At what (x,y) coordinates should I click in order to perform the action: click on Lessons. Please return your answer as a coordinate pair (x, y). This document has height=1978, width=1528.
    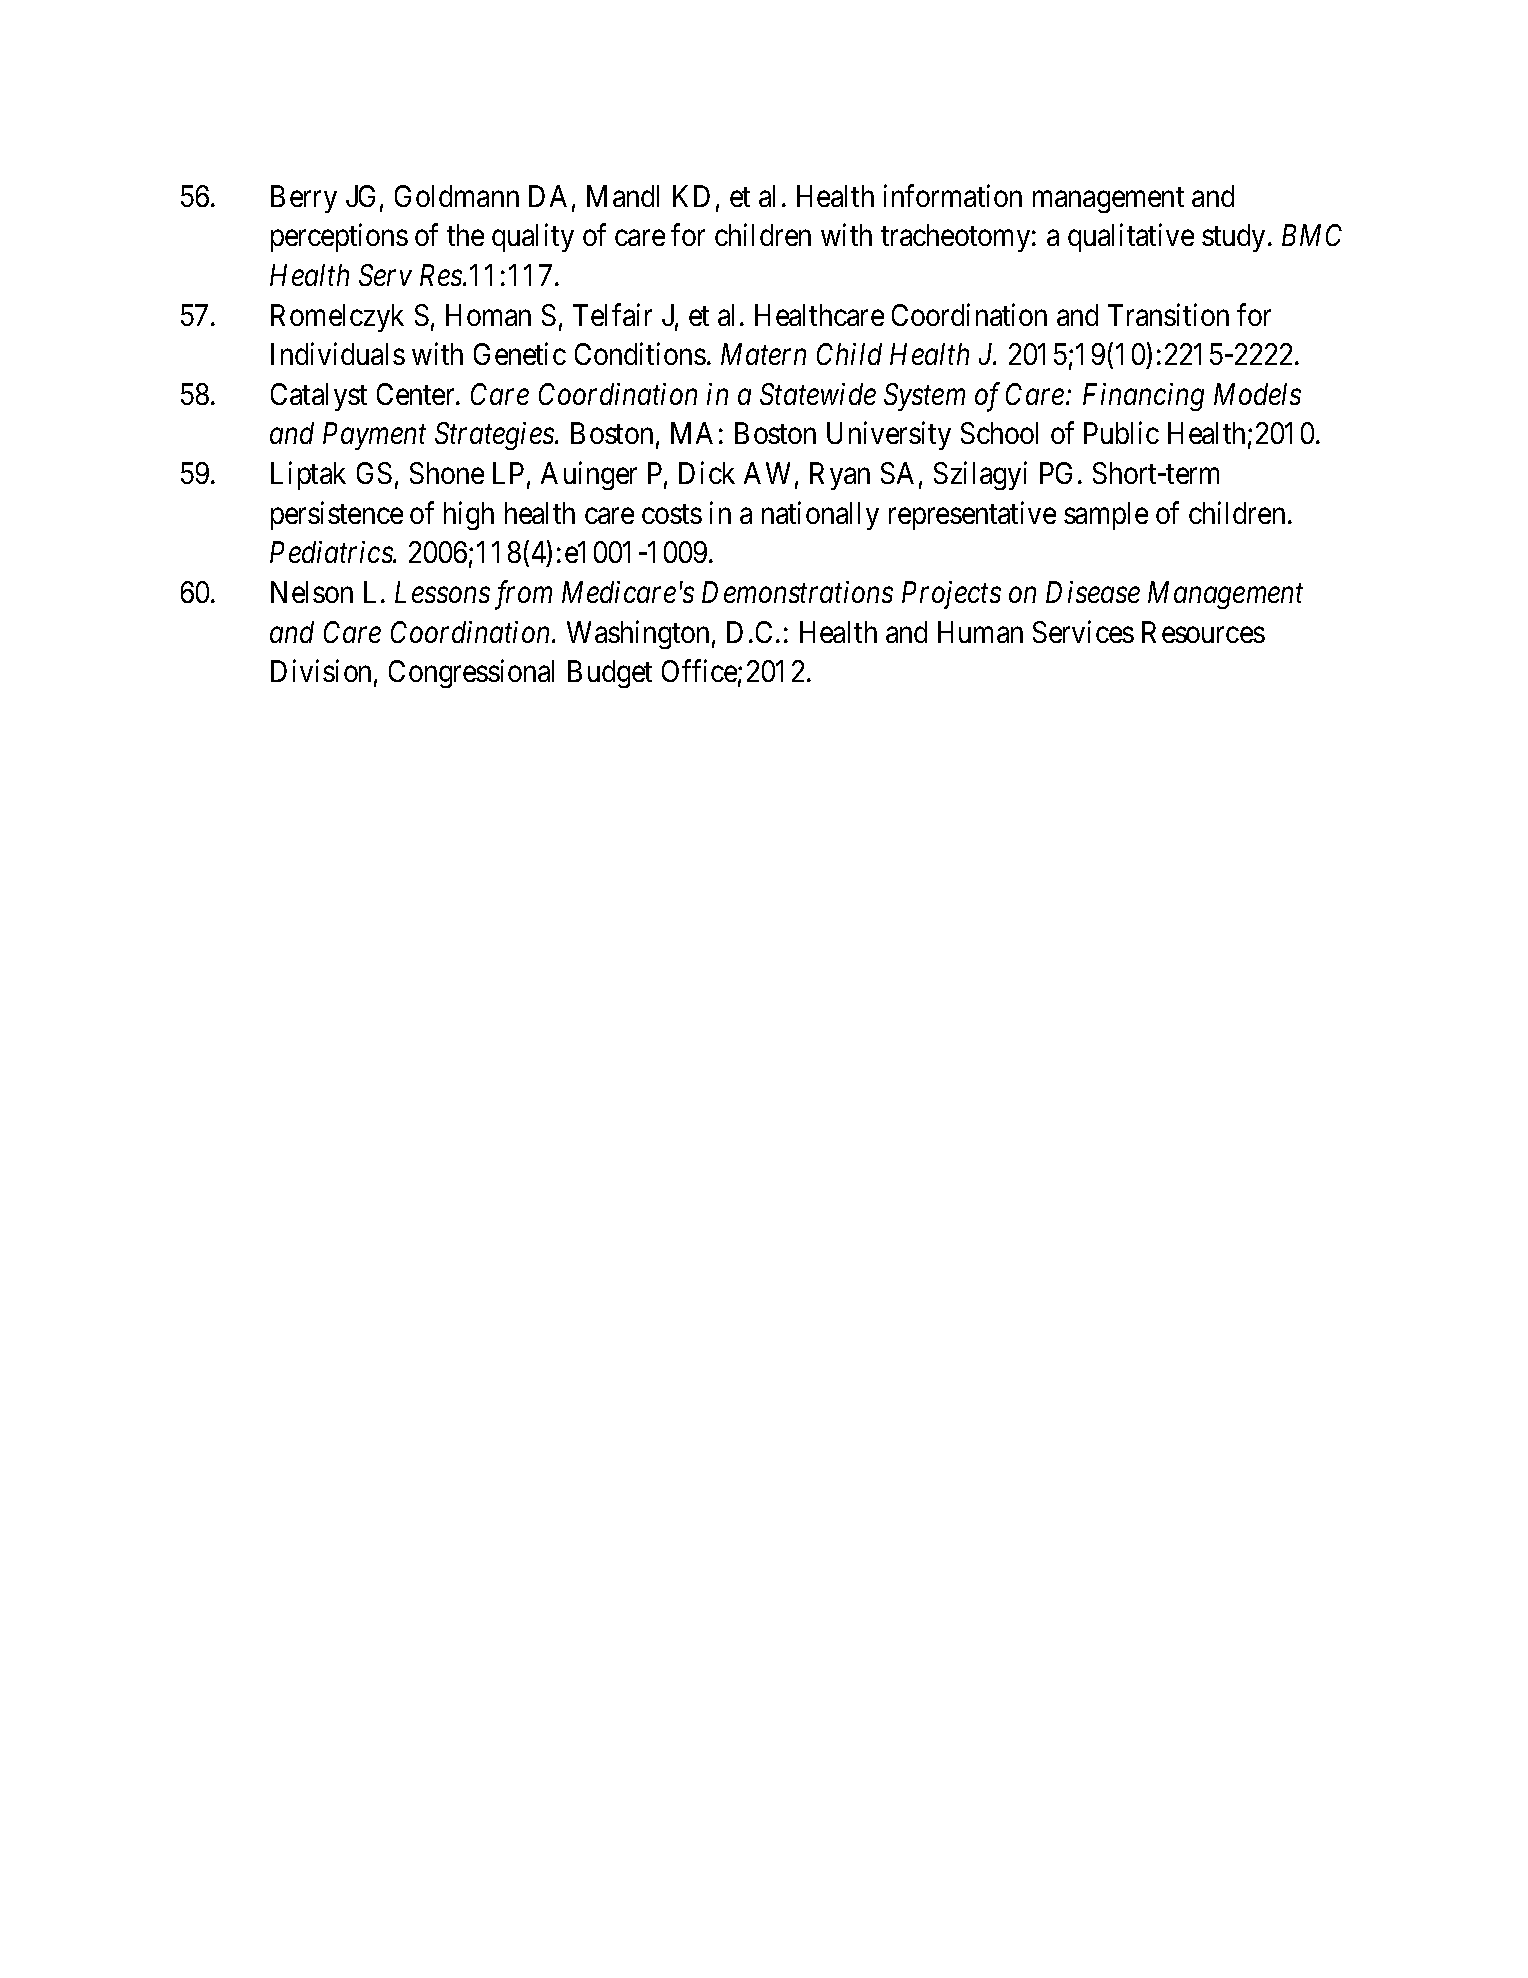
    Looking at the image, I should click on (442, 592).
